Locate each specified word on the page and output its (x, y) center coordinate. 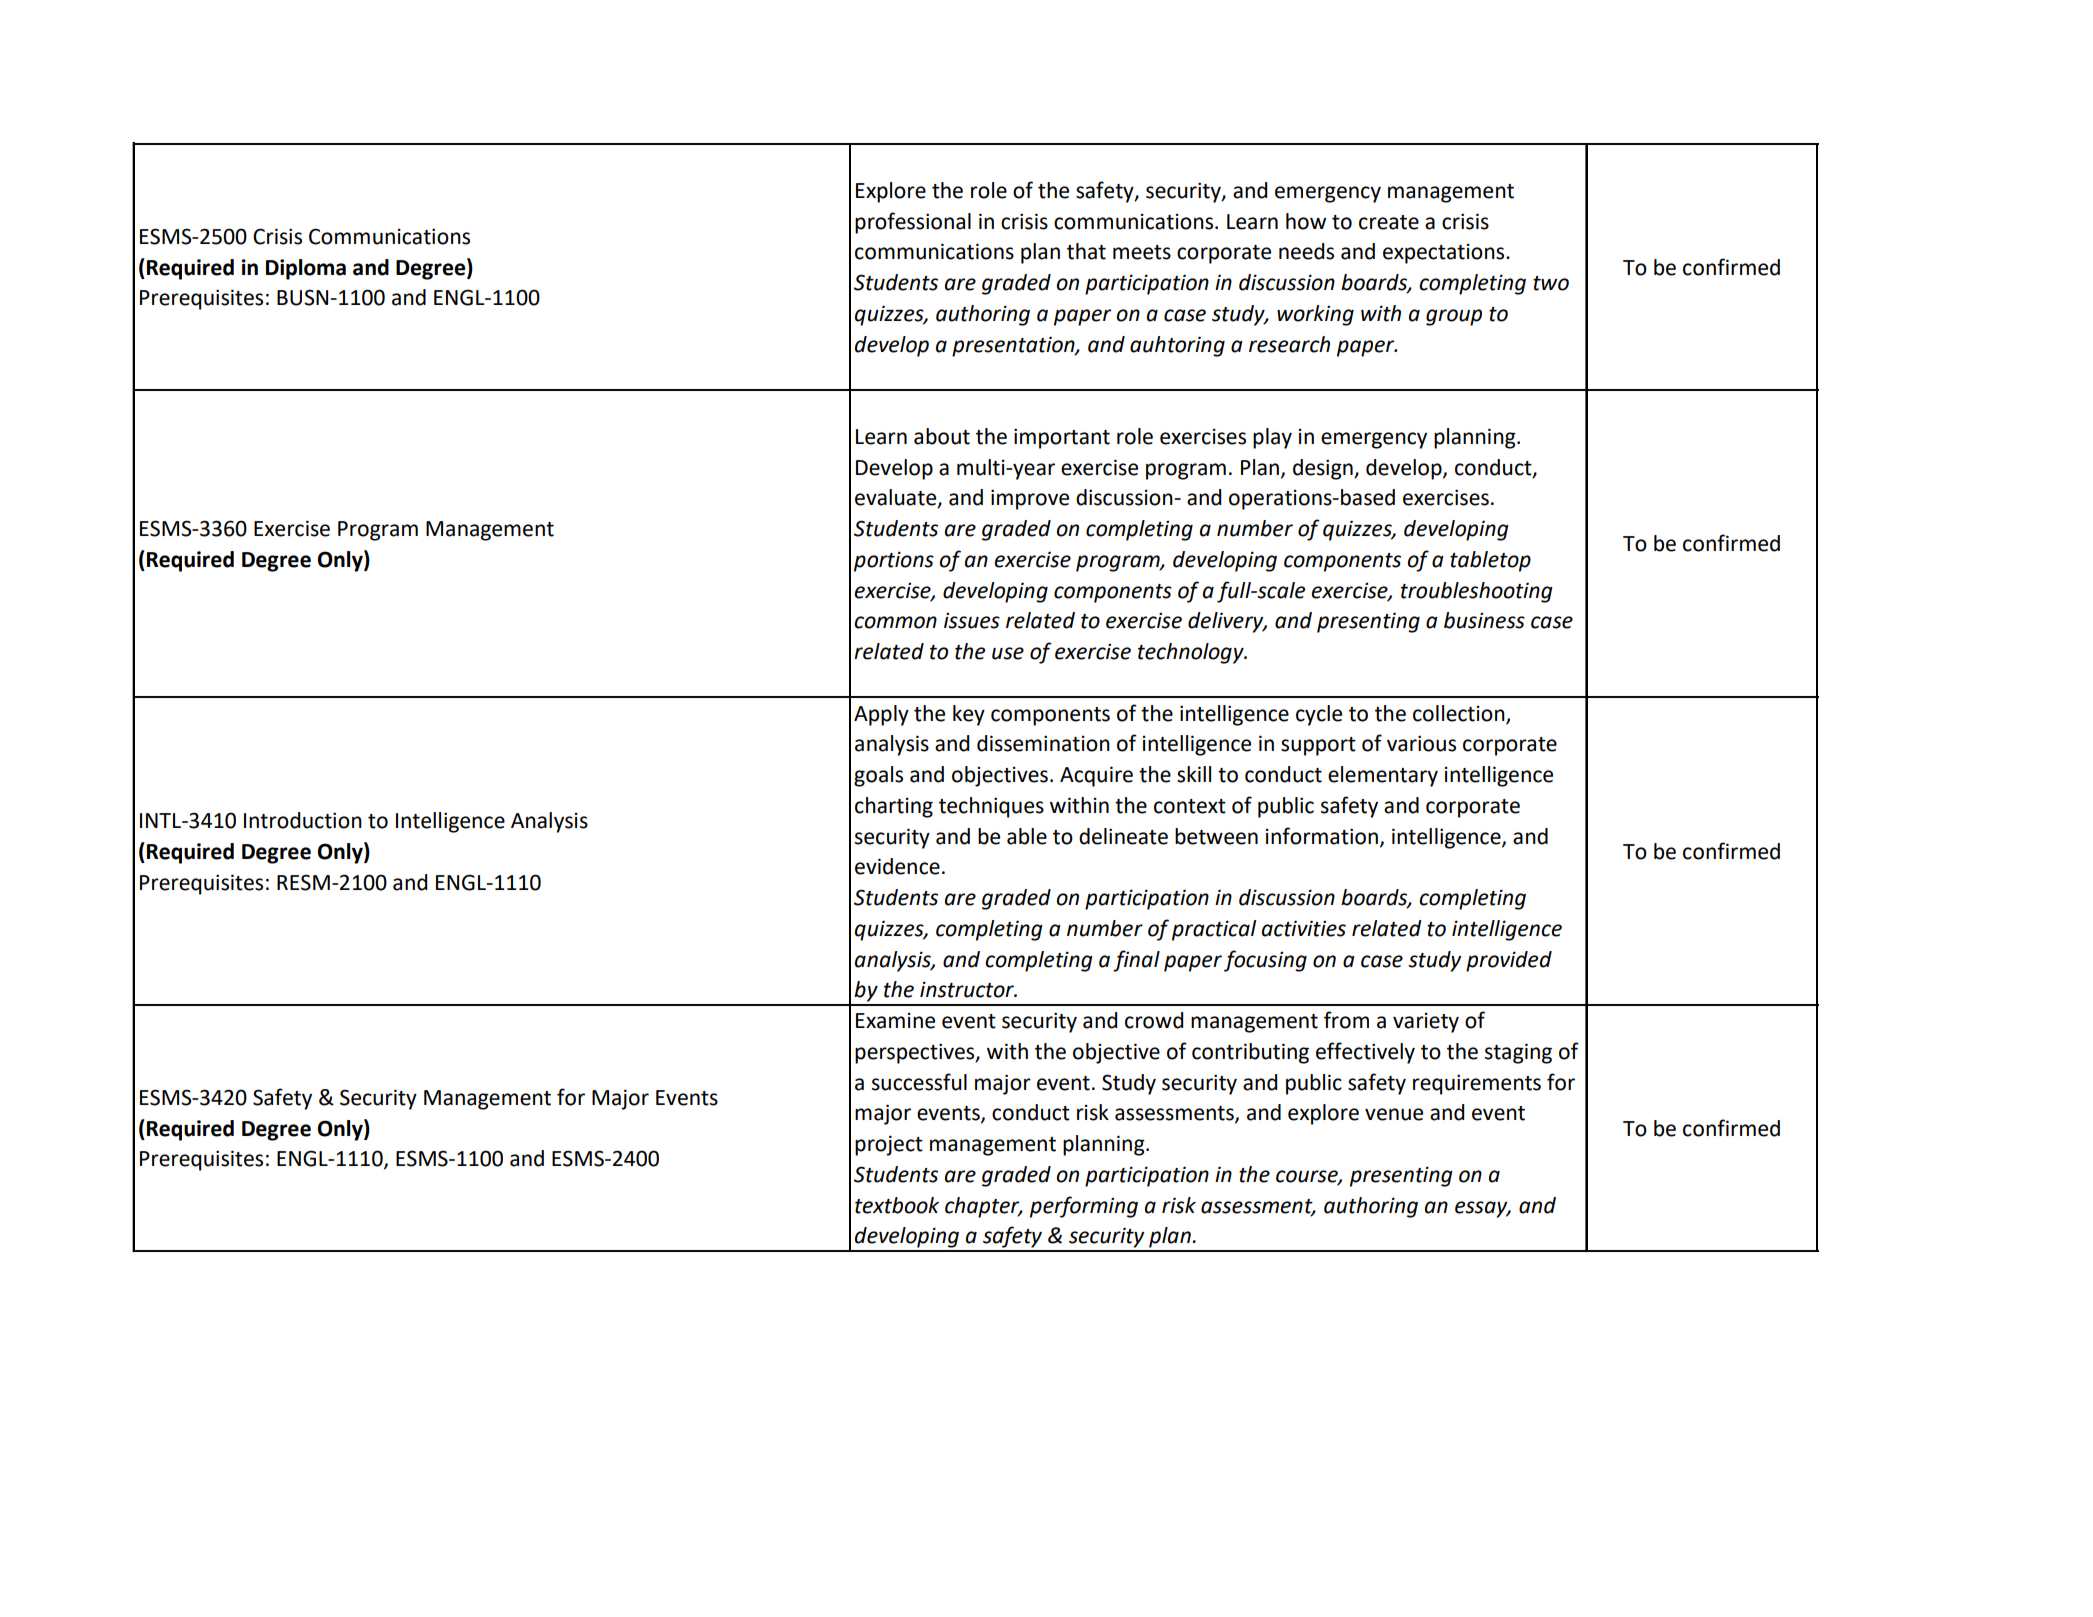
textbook (897, 1205)
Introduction (303, 820)
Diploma (306, 269)
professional (913, 223)
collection (1460, 714)
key (969, 715)
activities (1304, 928)
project (889, 1145)
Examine (895, 1021)
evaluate (897, 498)
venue (1394, 1114)
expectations (1445, 254)
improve (1030, 499)
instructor (968, 989)
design (1324, 469)
